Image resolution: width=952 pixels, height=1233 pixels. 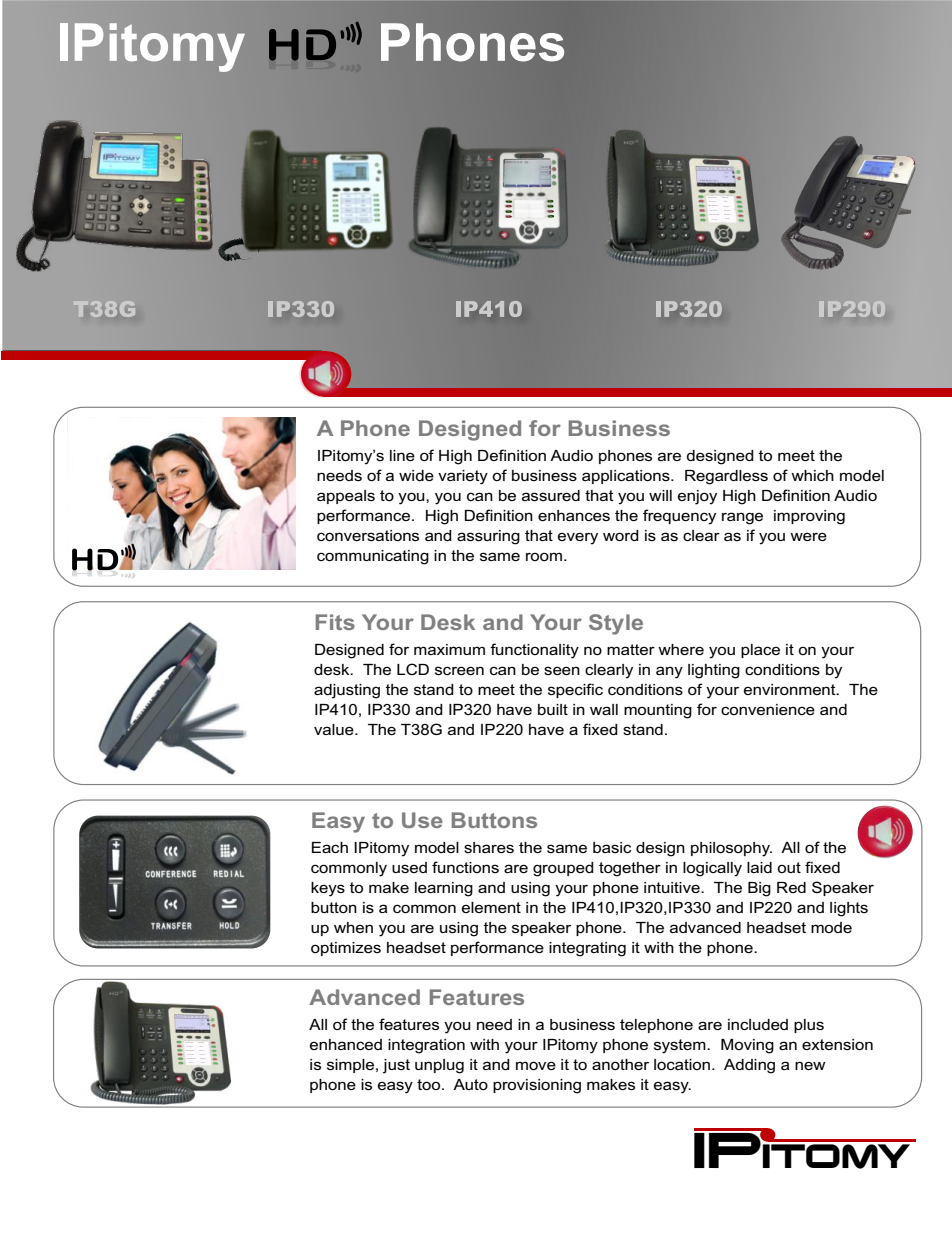 I want to click on another, so click(x=620, y=1064).
